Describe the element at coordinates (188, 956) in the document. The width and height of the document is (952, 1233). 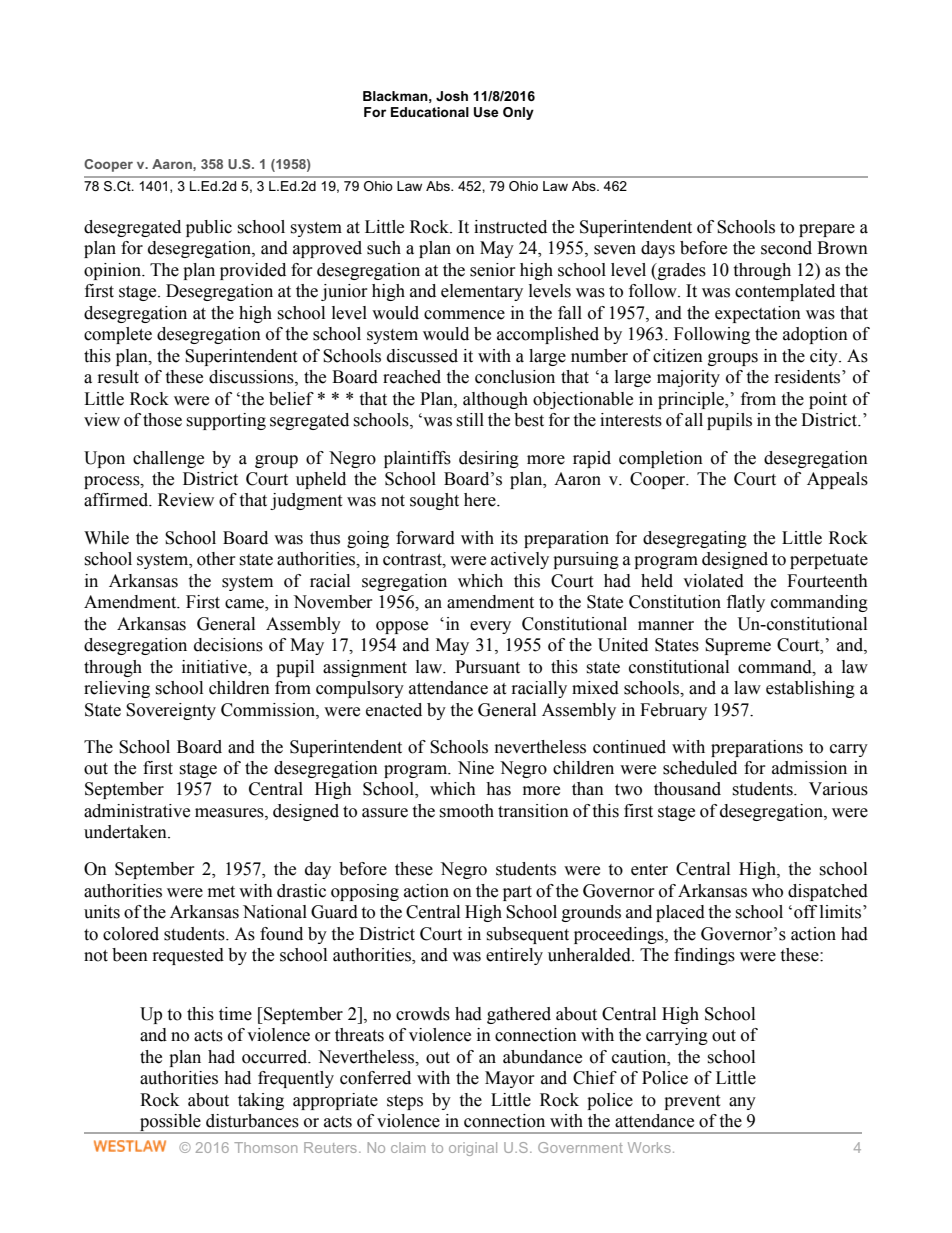
I see `requested` at that location.
